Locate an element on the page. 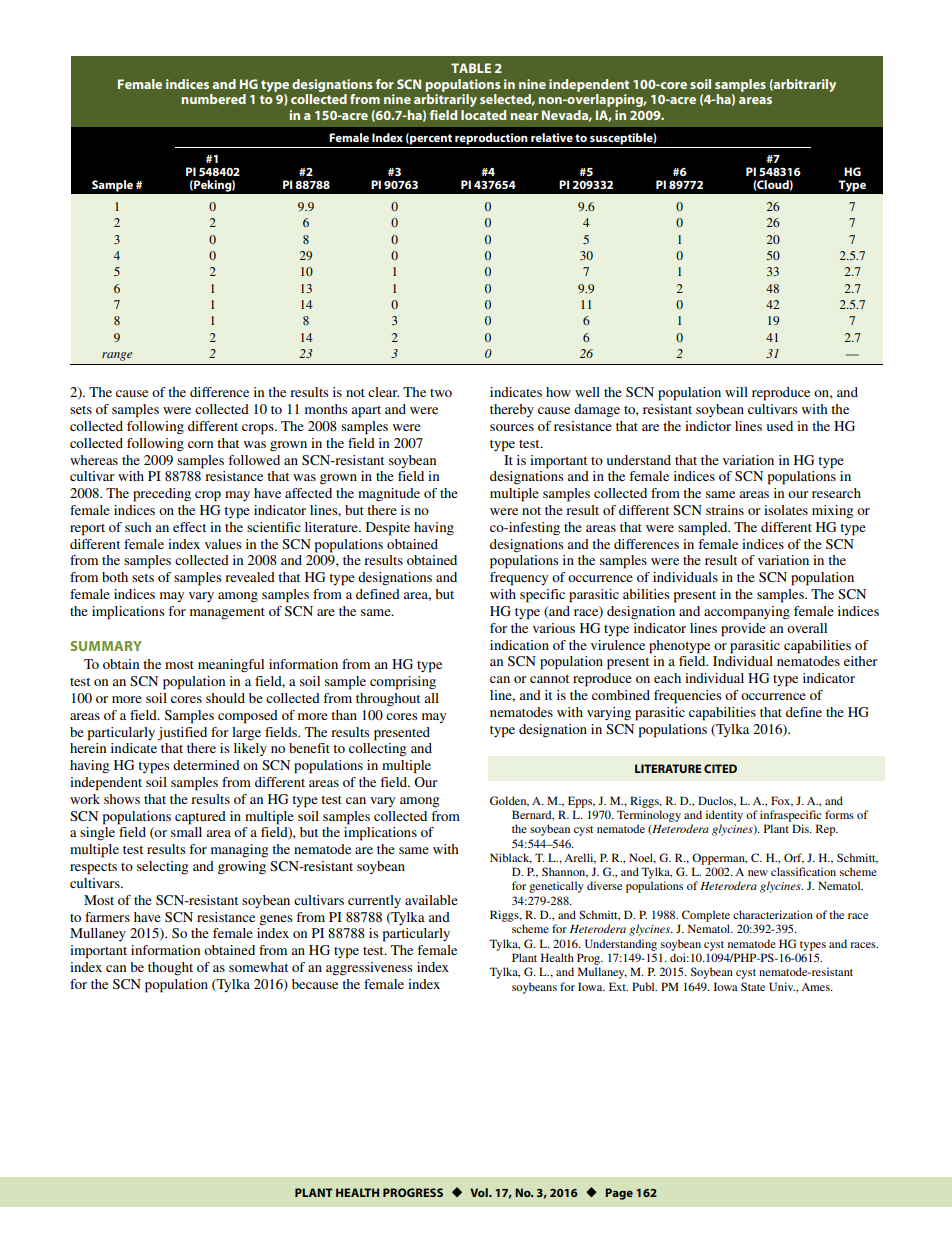 The image size is (952, 1233). Vol is located at coordinates (480, 1192).
